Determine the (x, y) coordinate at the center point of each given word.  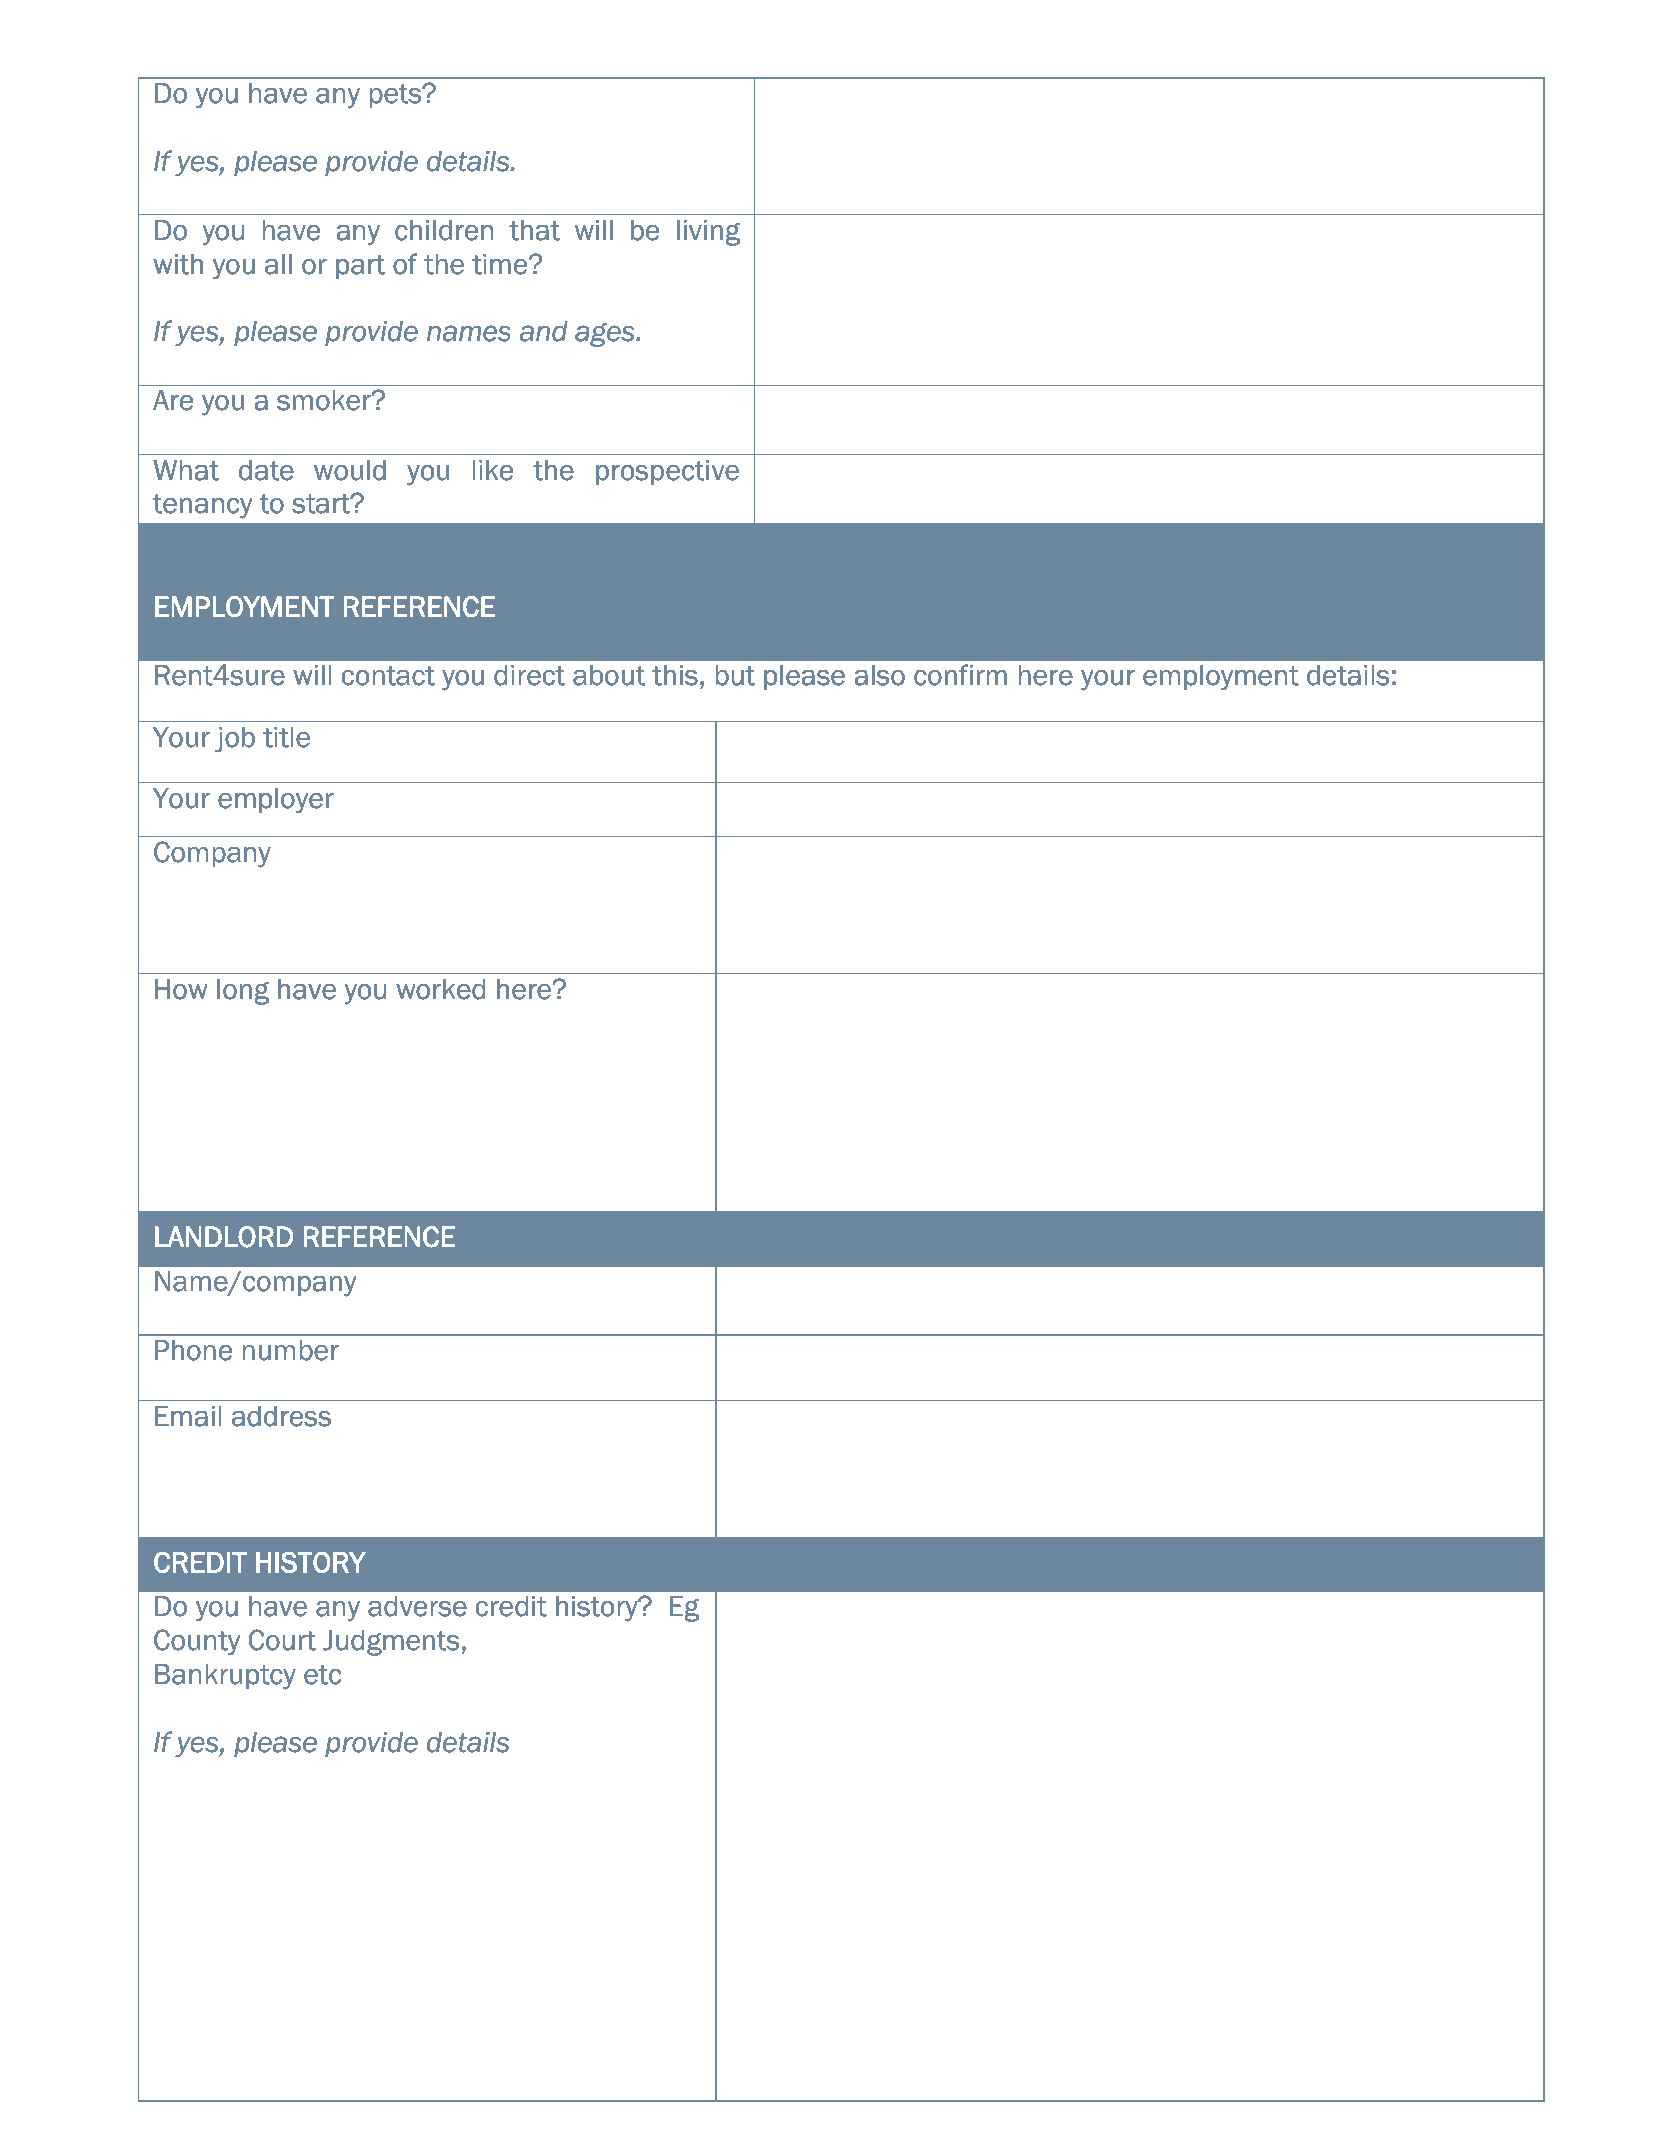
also (879, 675)
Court (282, 1640)
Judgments (391, 1643)
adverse (417, 1606)
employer (276, 801)
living (708, 233)
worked (440, 989)
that (534, 230)
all (278, 264)
